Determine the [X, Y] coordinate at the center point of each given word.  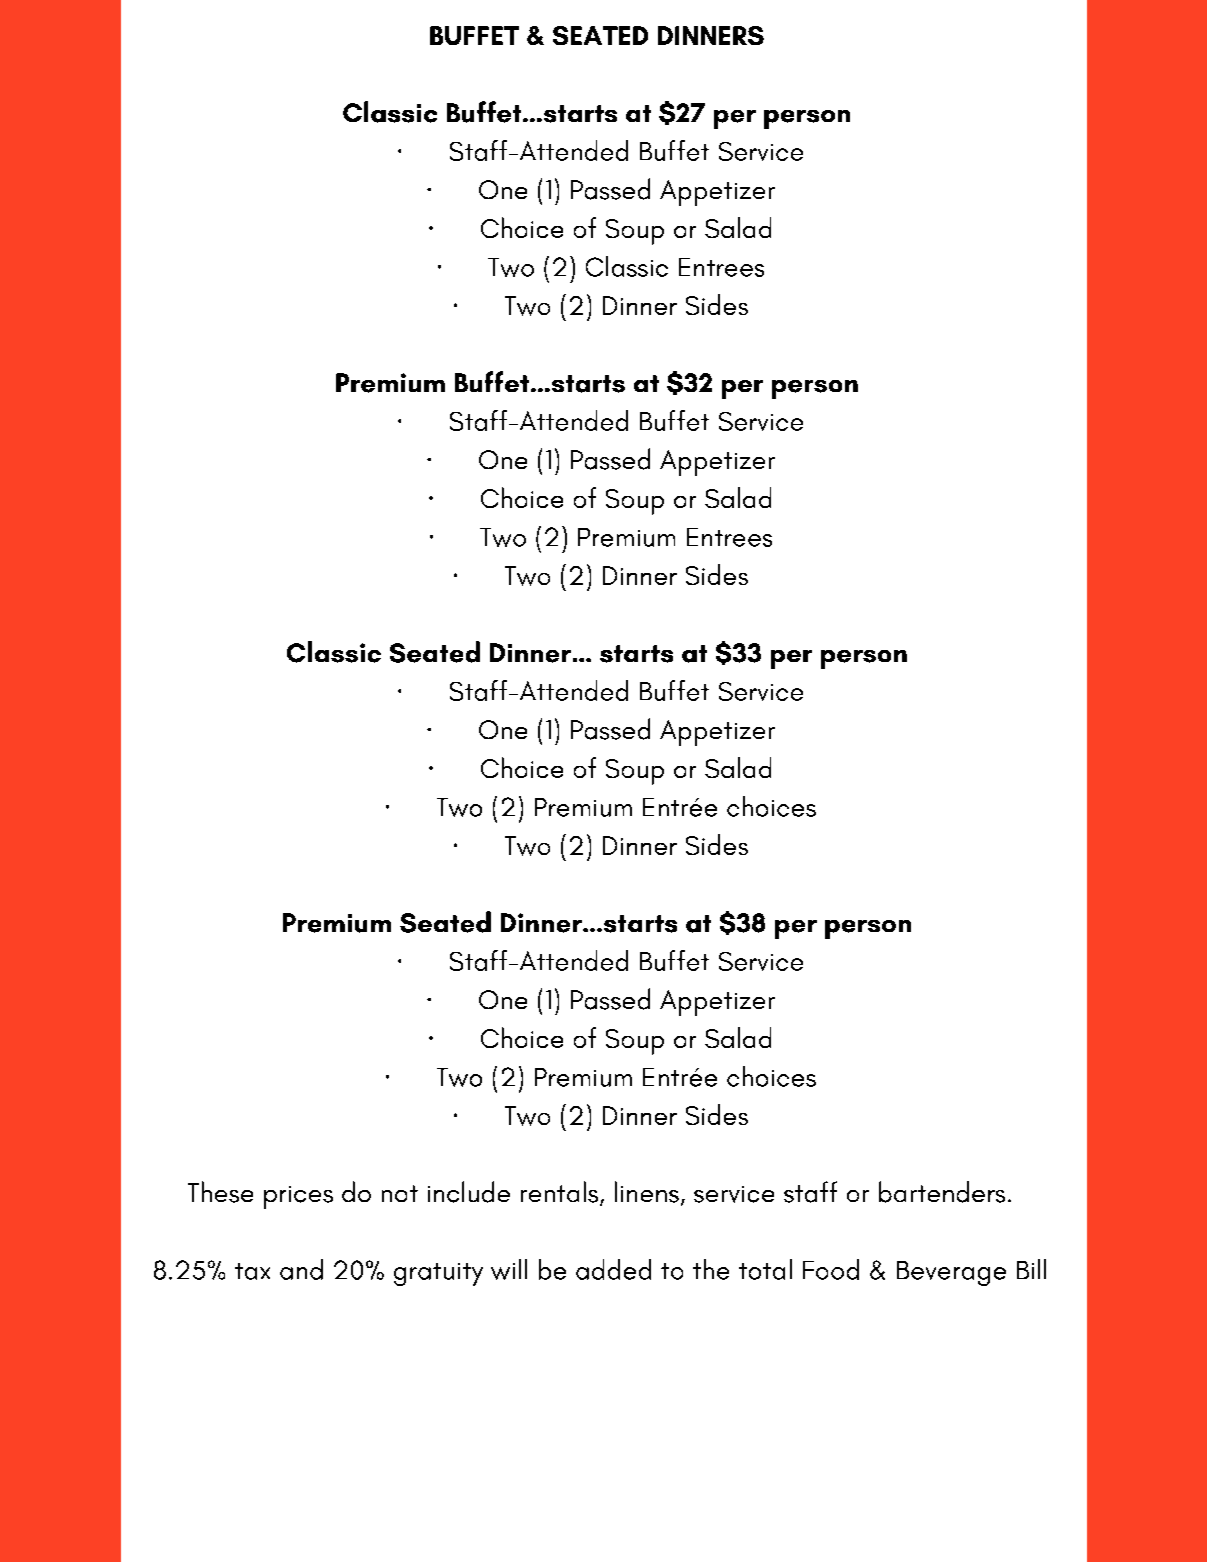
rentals [559, 1192]
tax [252, 1271]
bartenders [942, 1192]
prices [298, 1197]
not [400, 1193]
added [613, 1269]
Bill [1031, 1269]
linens [647, 1192]
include [469, 1192]
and [301, 1269]
